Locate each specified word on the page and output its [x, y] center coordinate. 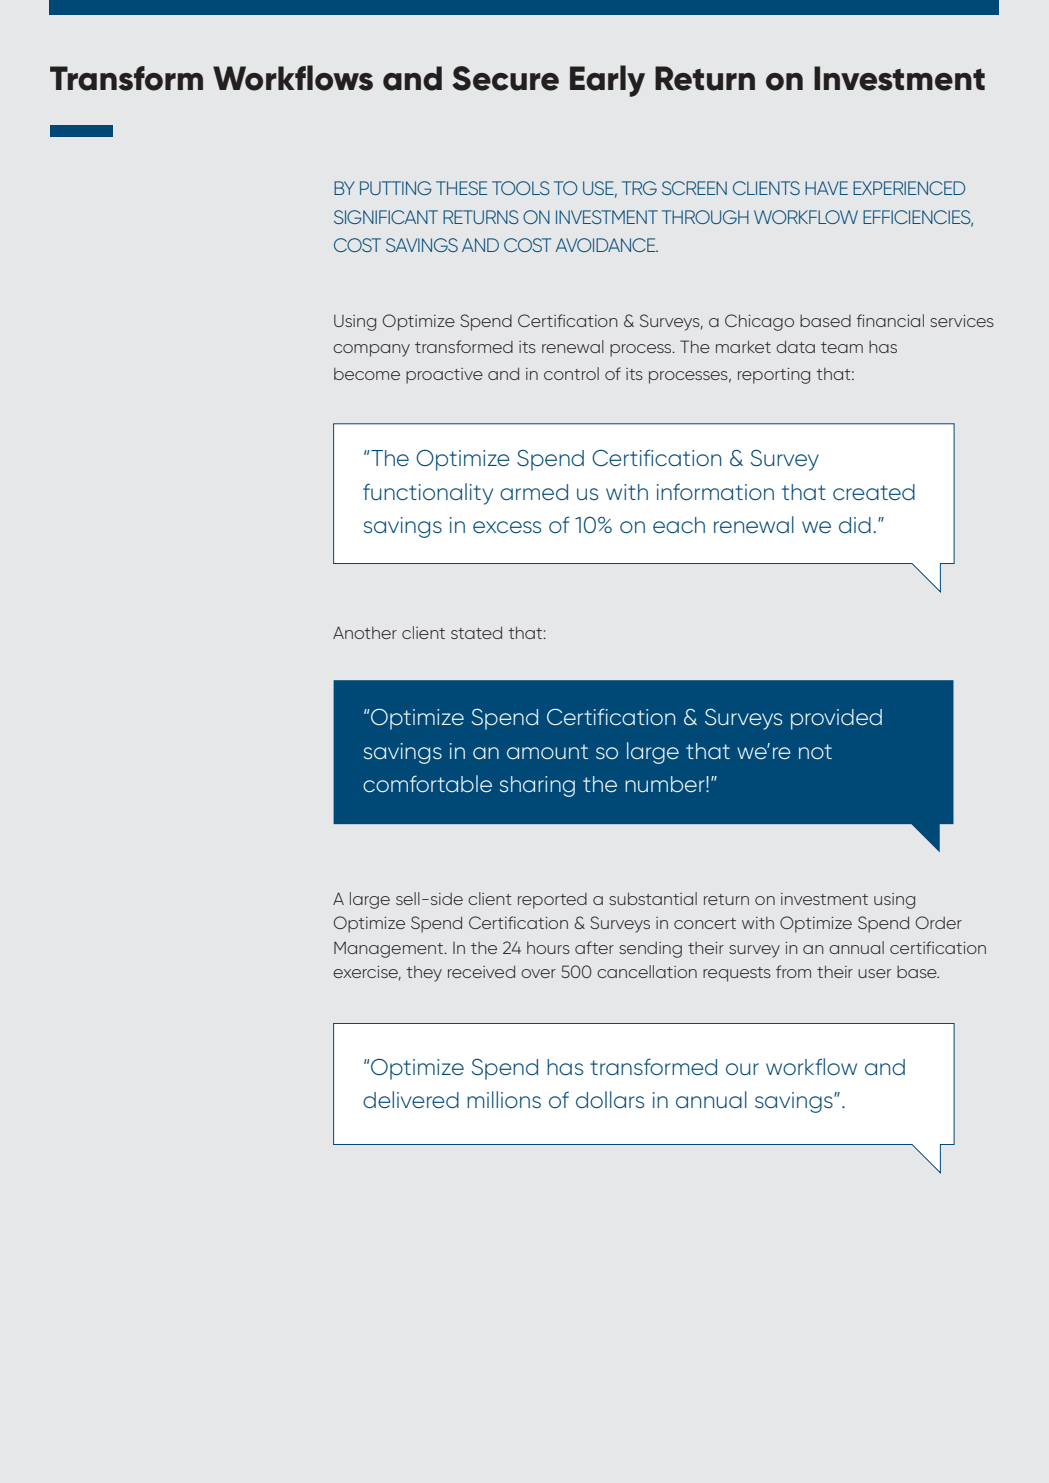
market [743, 346]
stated [476, 632]
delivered [411, 1099]
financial [890, 320]
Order [939, 922]
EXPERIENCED [909, 188]
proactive [444, 376]
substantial [653, 898]
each [679, 525]
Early [607, 81]
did [855, 525]
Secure [505, 78]
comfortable [427, 783]
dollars [610, 1099]
